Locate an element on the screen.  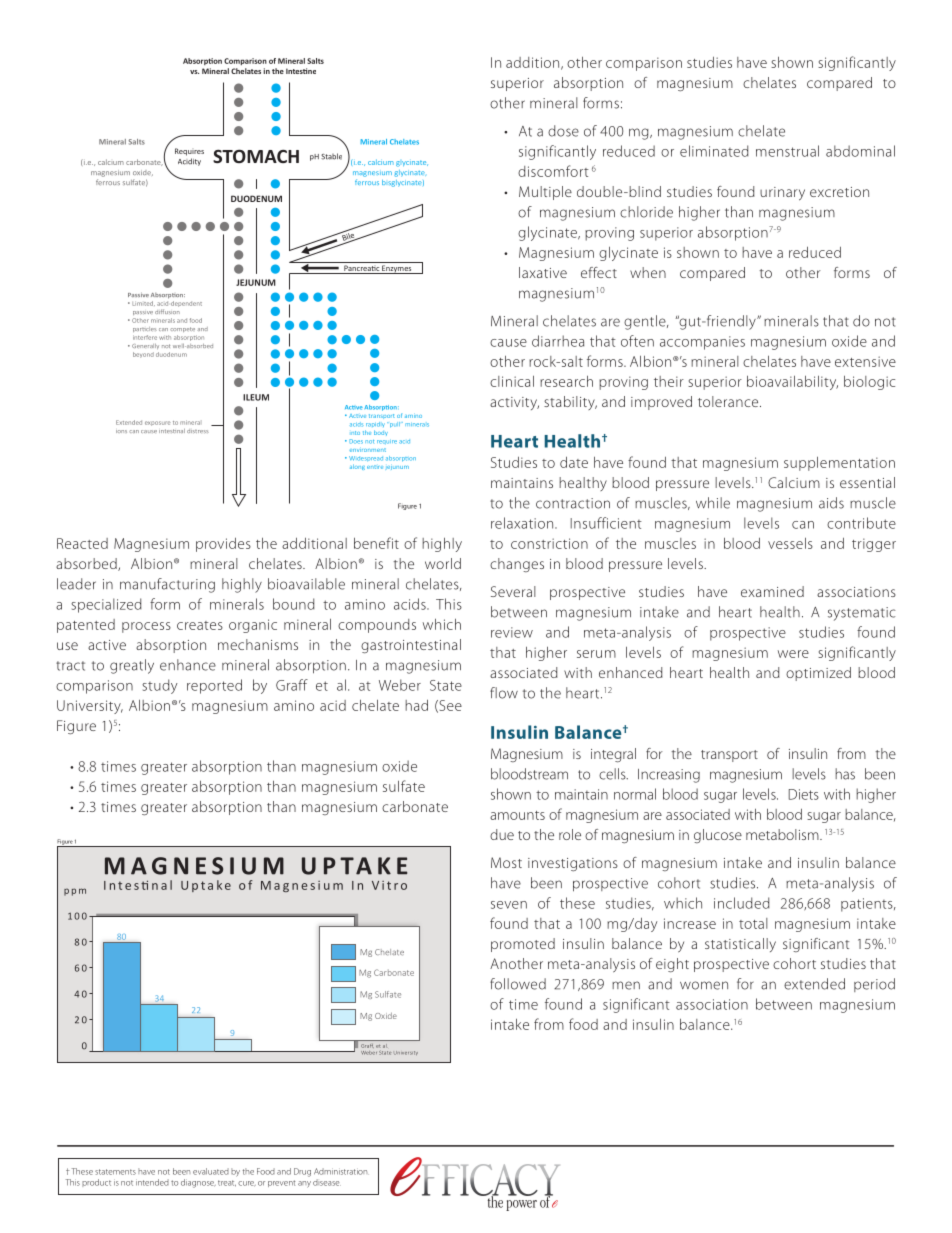
women is located at coordinates (704, 985).
